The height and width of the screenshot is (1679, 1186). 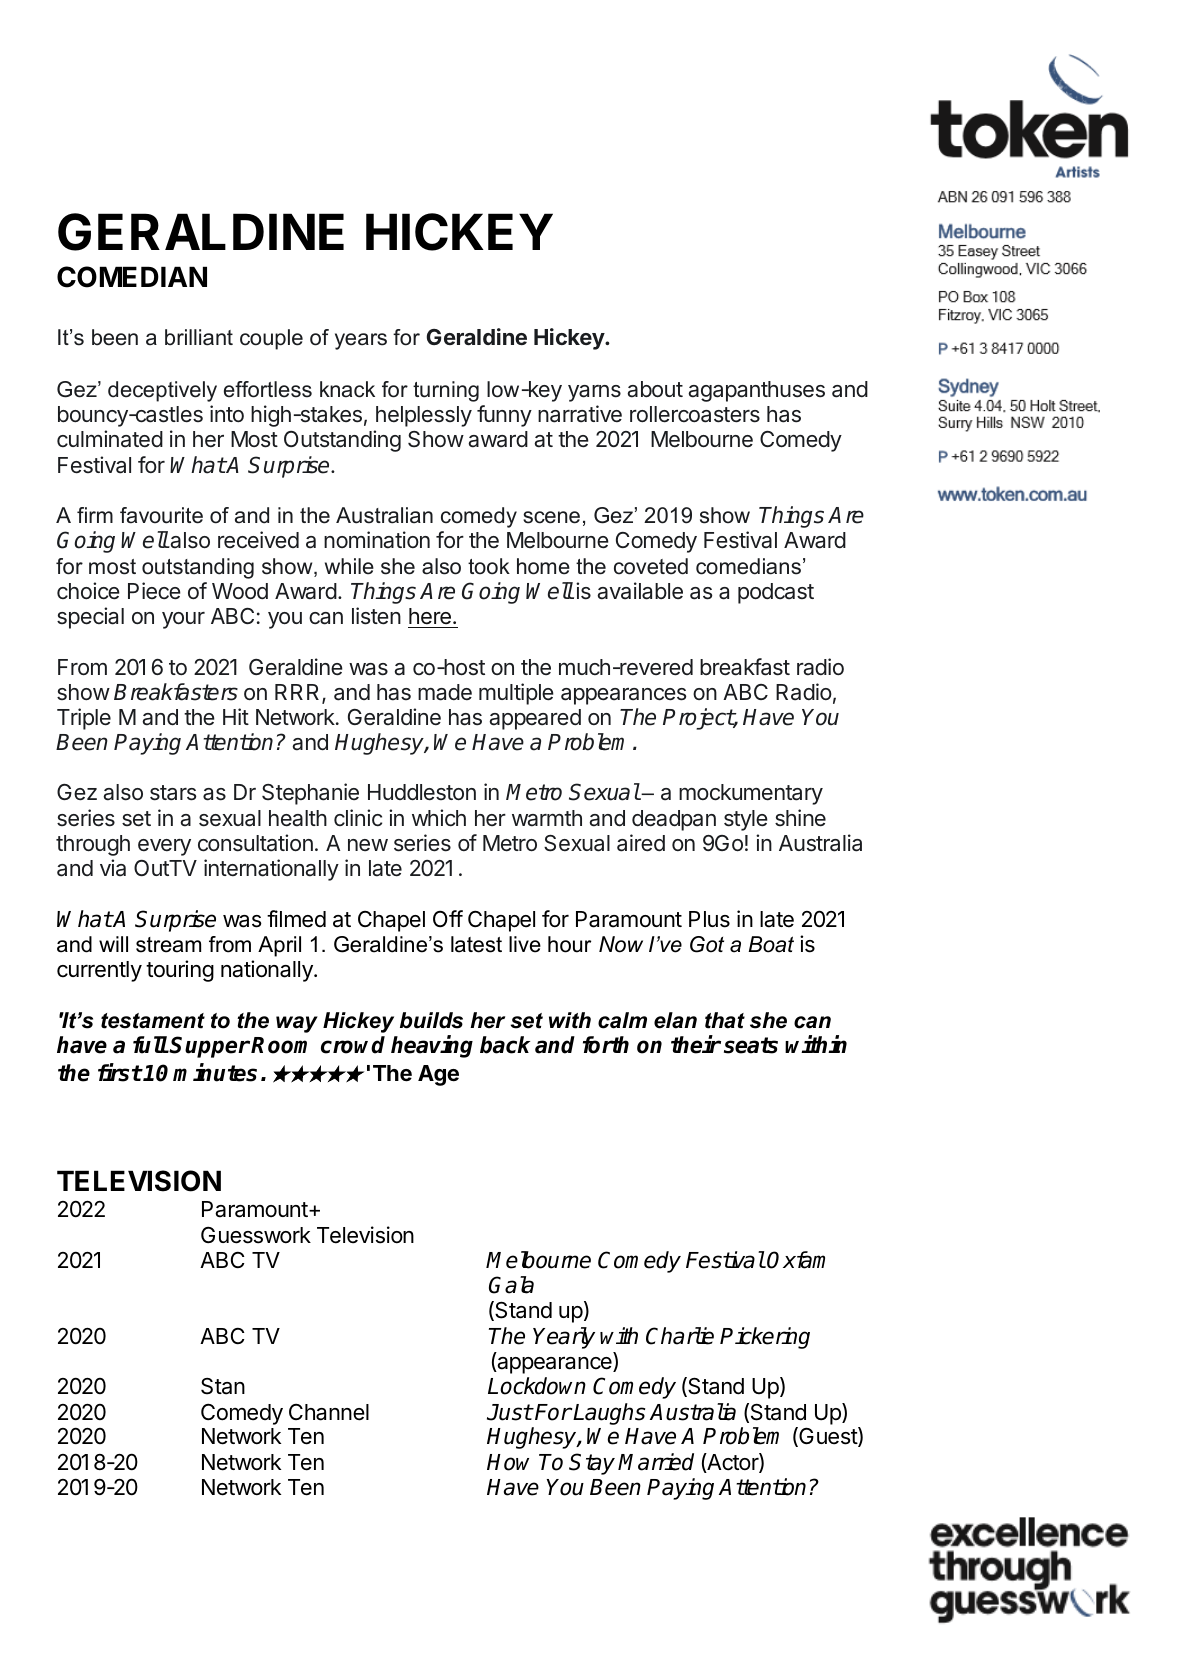 I want to click on Lockdown, so click(x=537, y=1386).
